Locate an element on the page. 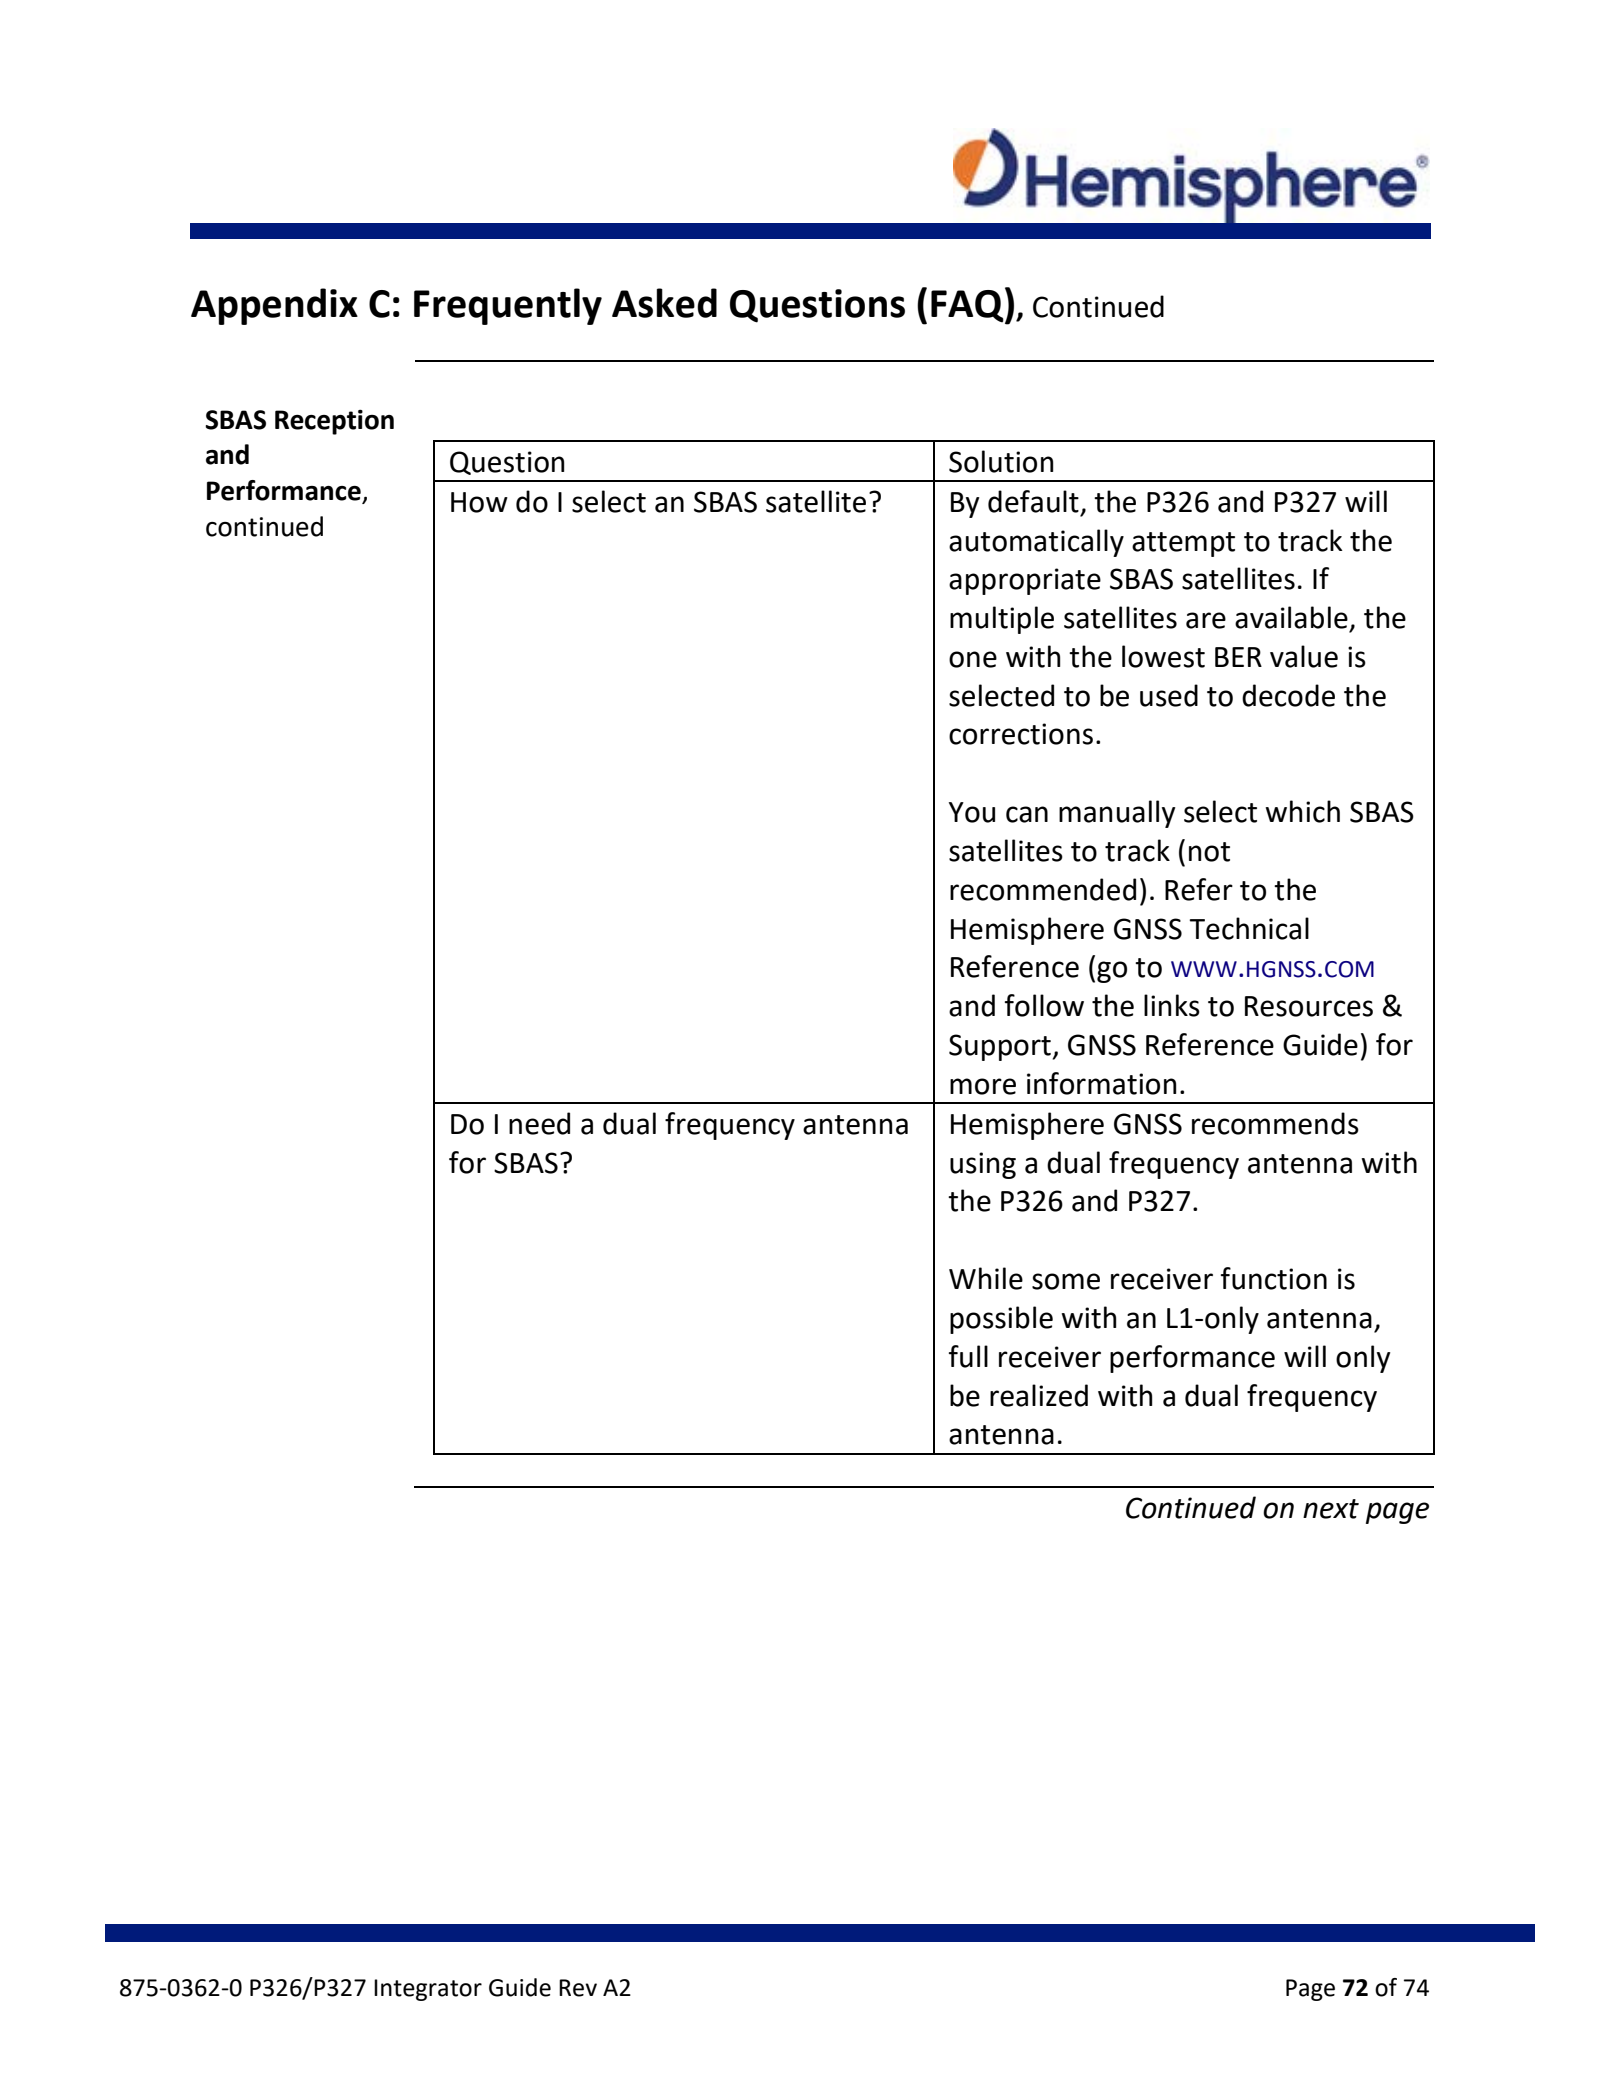 The width and height of the image is (1621, 2098). Asked is located at coordinates (664, 303).
